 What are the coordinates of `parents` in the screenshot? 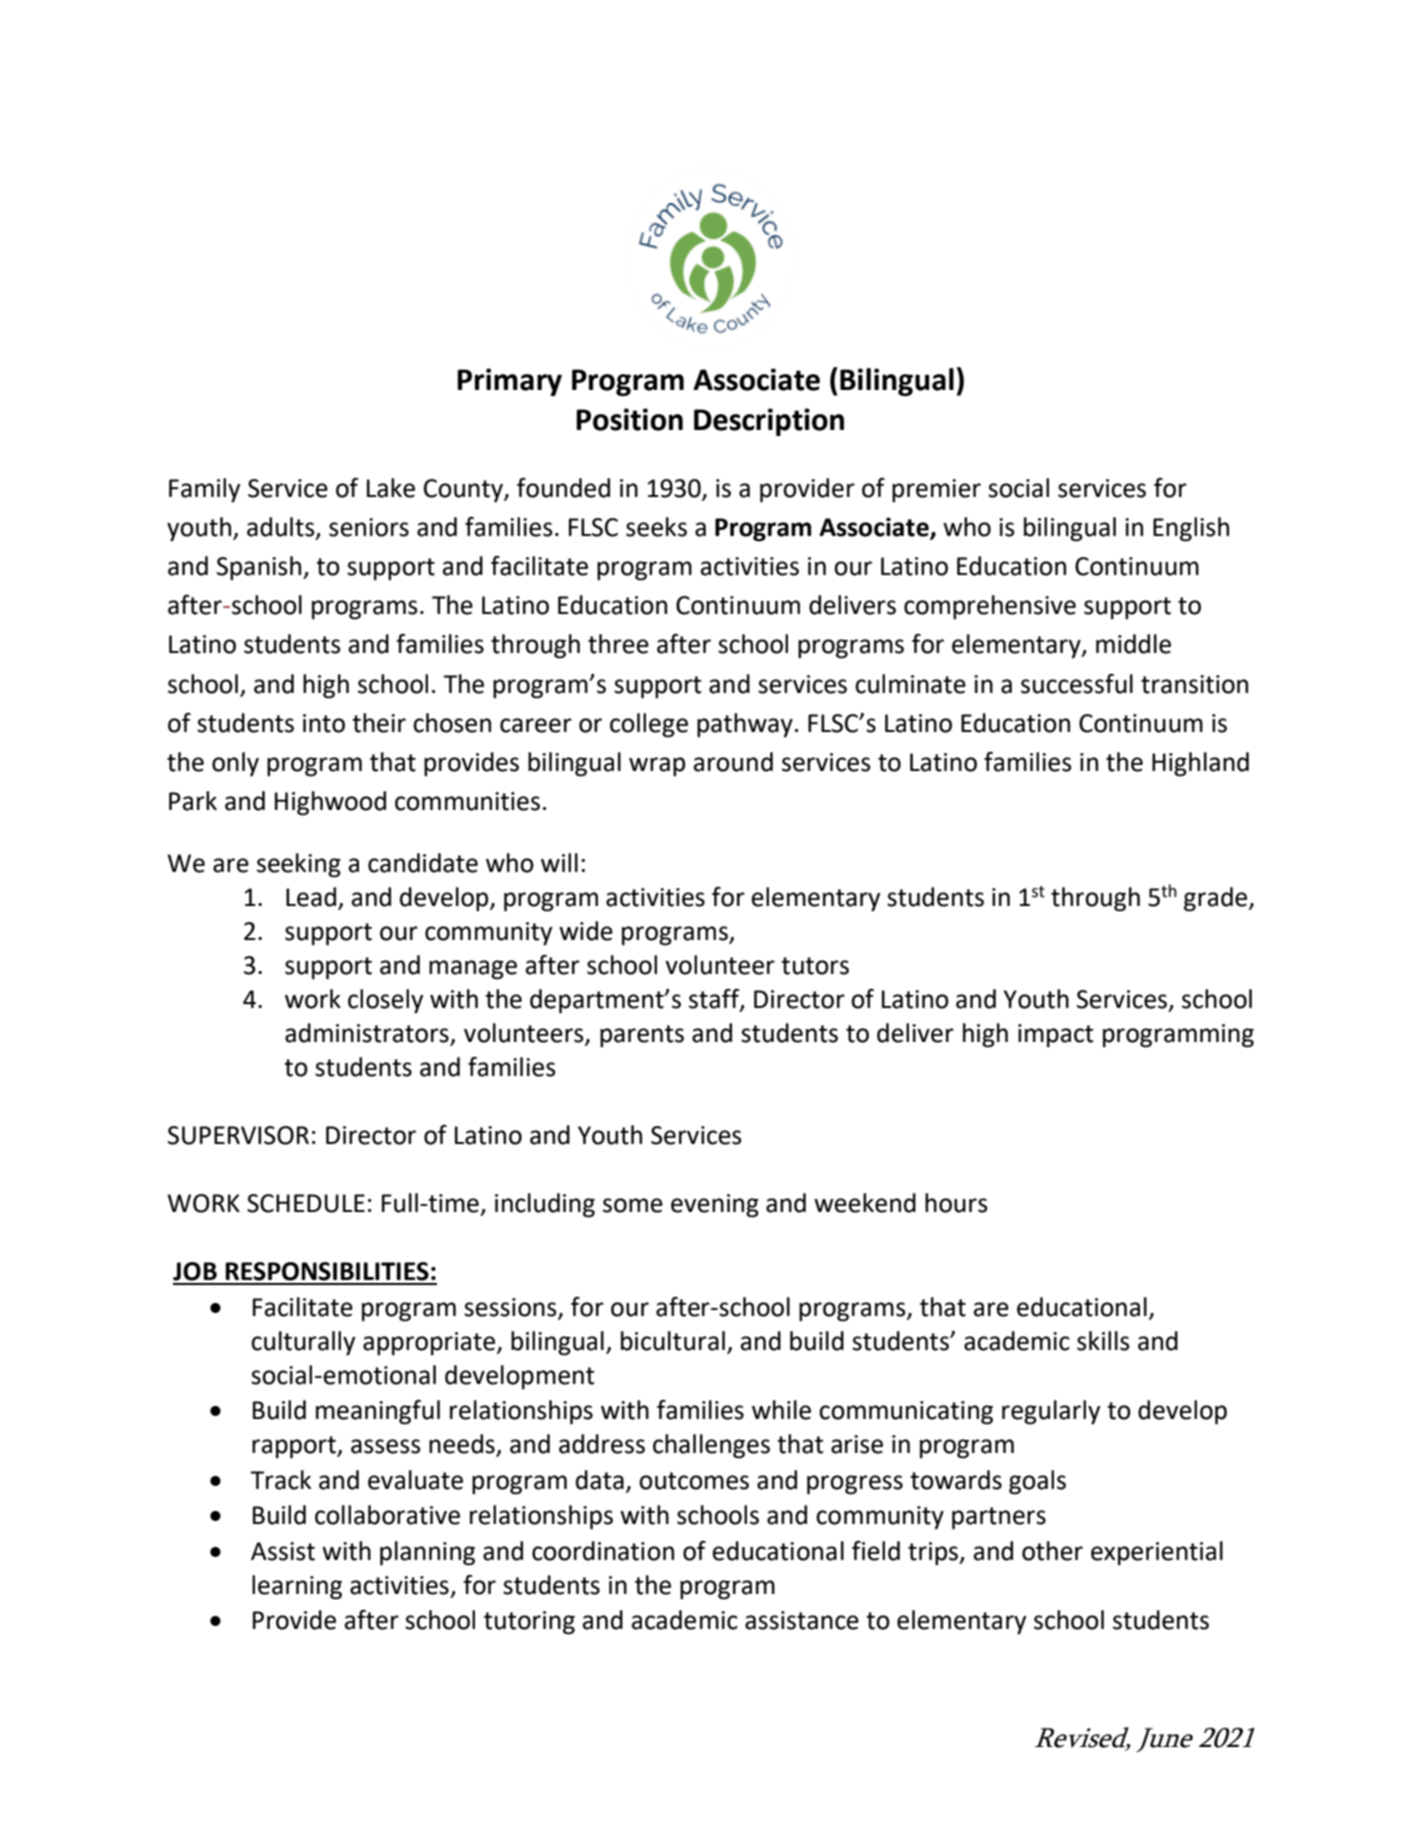 It's located at (642, 1036).
